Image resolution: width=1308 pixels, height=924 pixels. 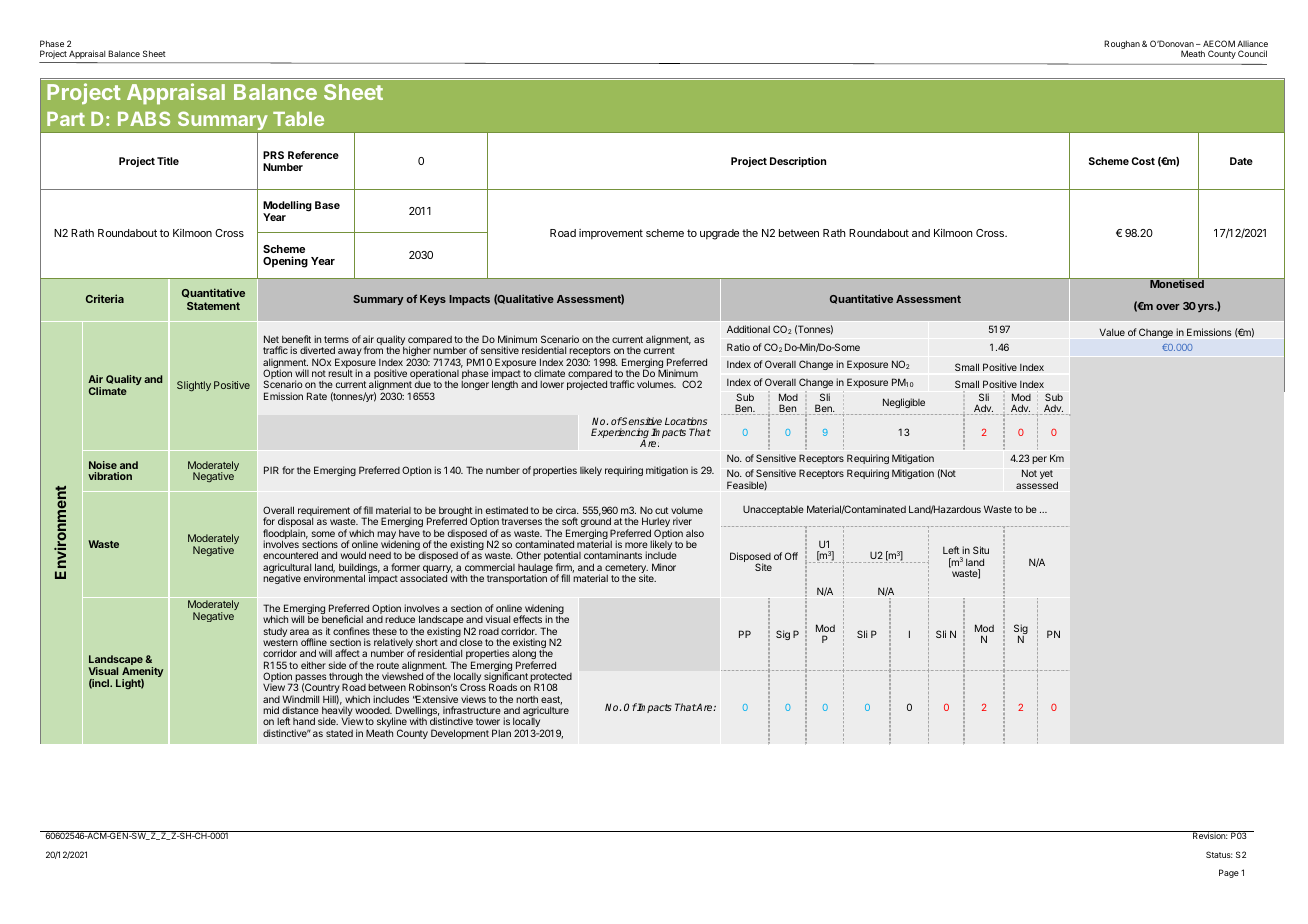 What do you see at coordinates (66, 119) in the image?
I see `Part` at bounding box center [66, 119].
